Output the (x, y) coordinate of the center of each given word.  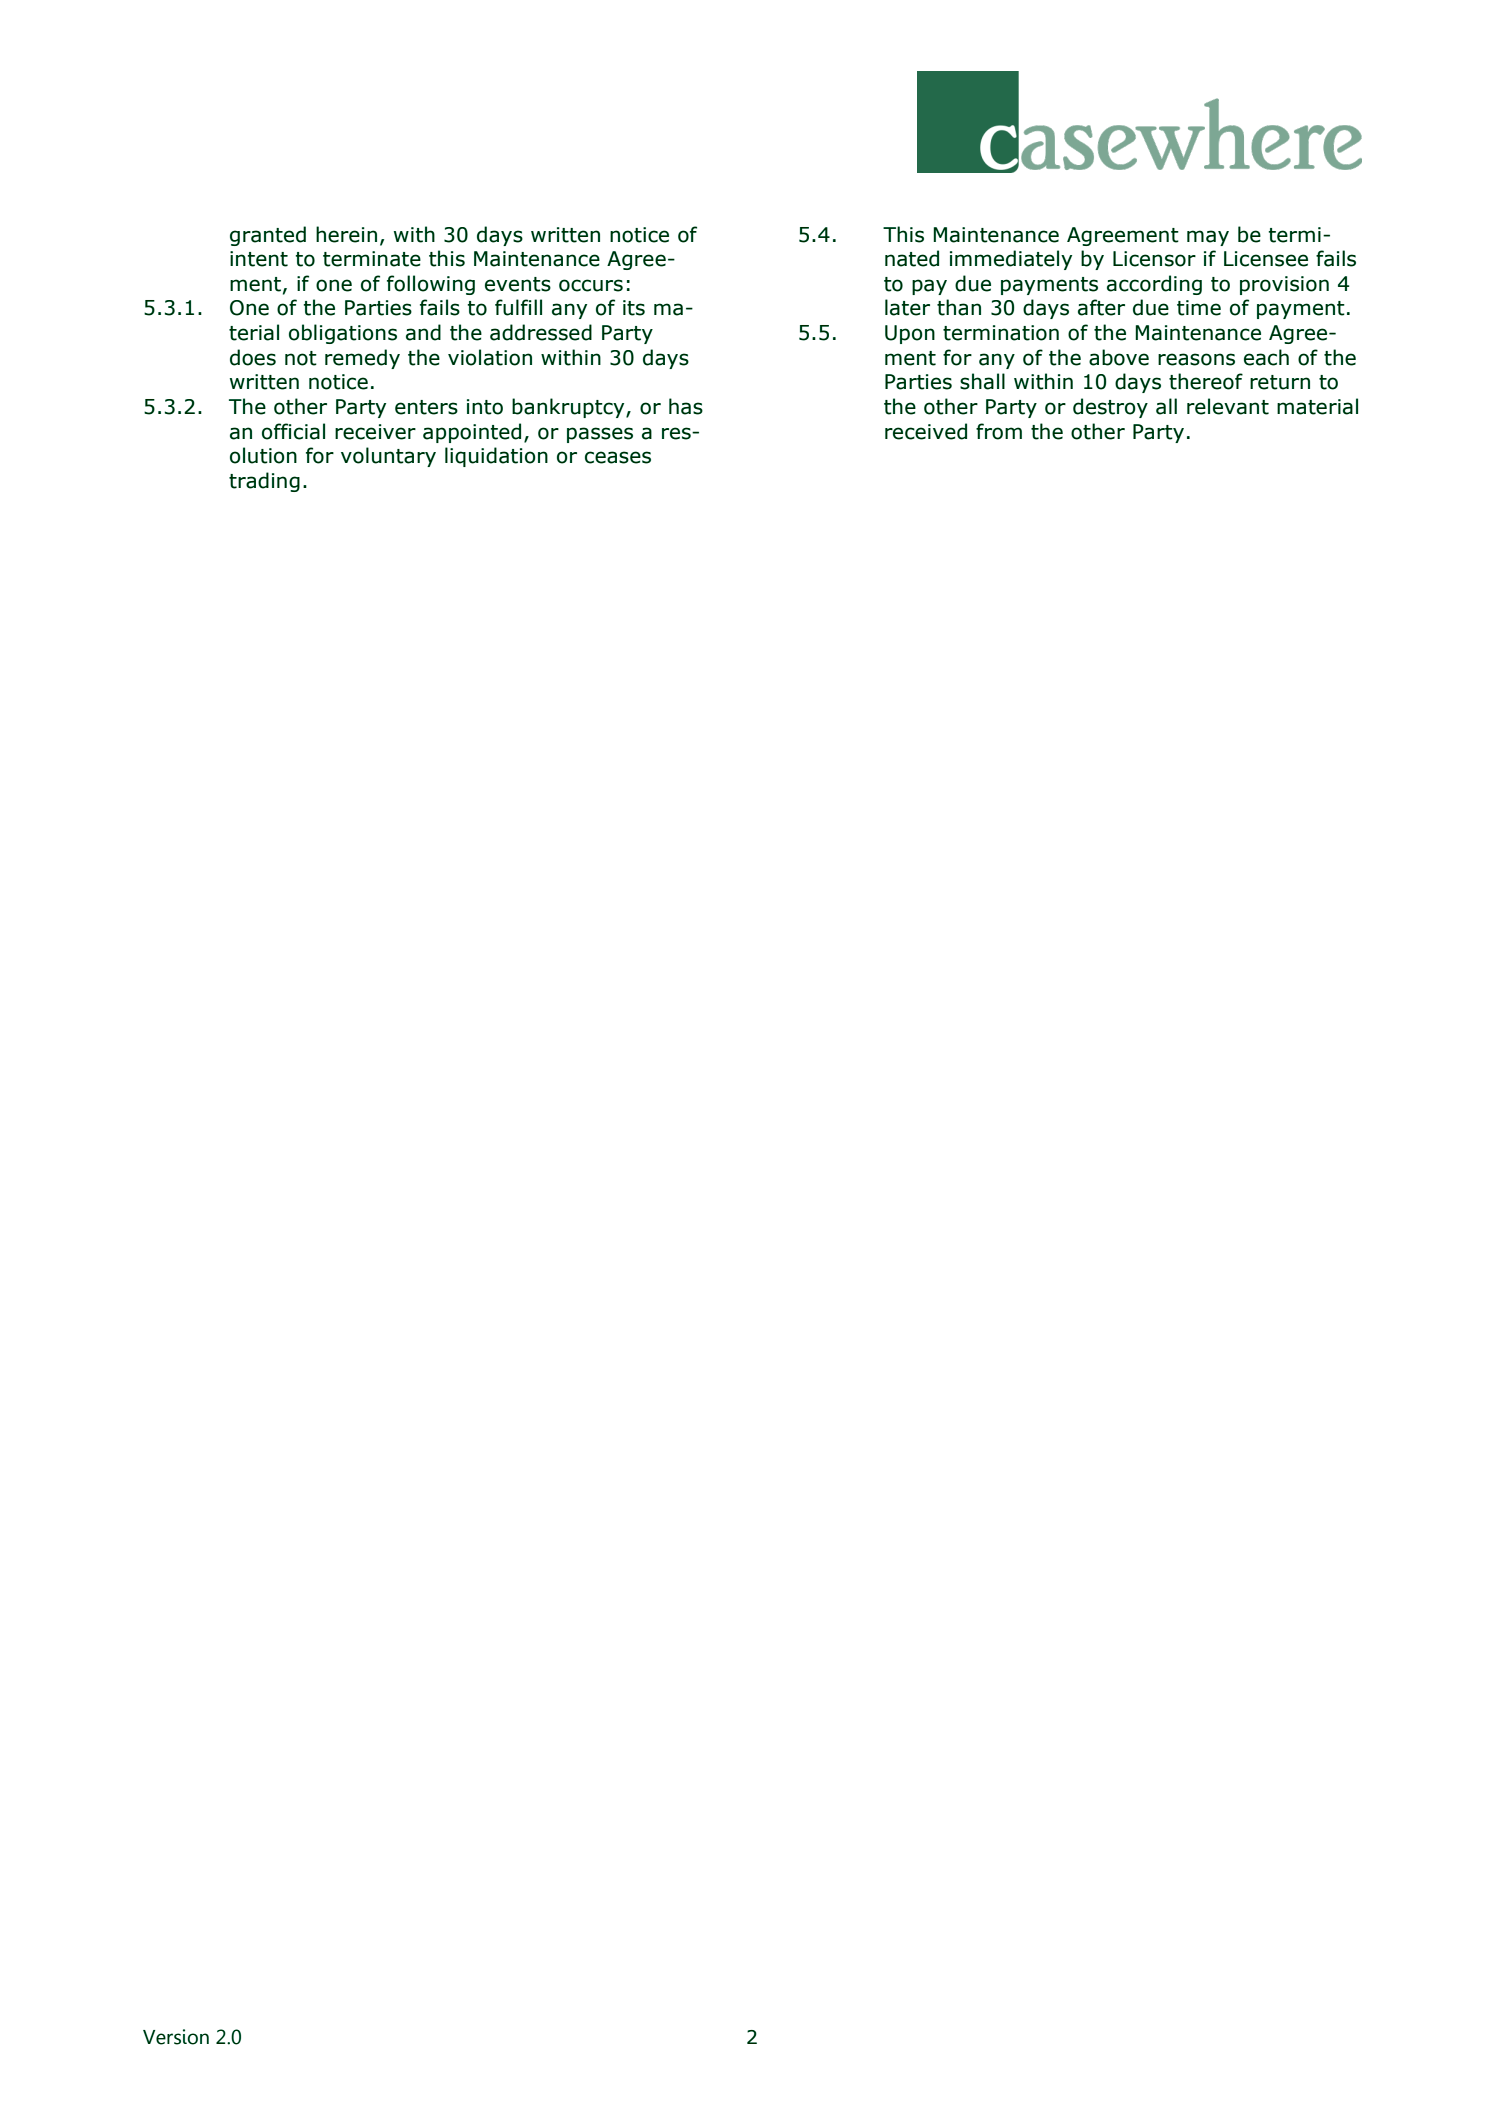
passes (600, 435)
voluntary (388, 457)
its (634, 308)
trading (264, 482)
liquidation (496, 457)
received (926, 431)
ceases (618, 457)
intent (259, 259)
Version (176, 2037)
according (1154, 285)
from (999, 431)
